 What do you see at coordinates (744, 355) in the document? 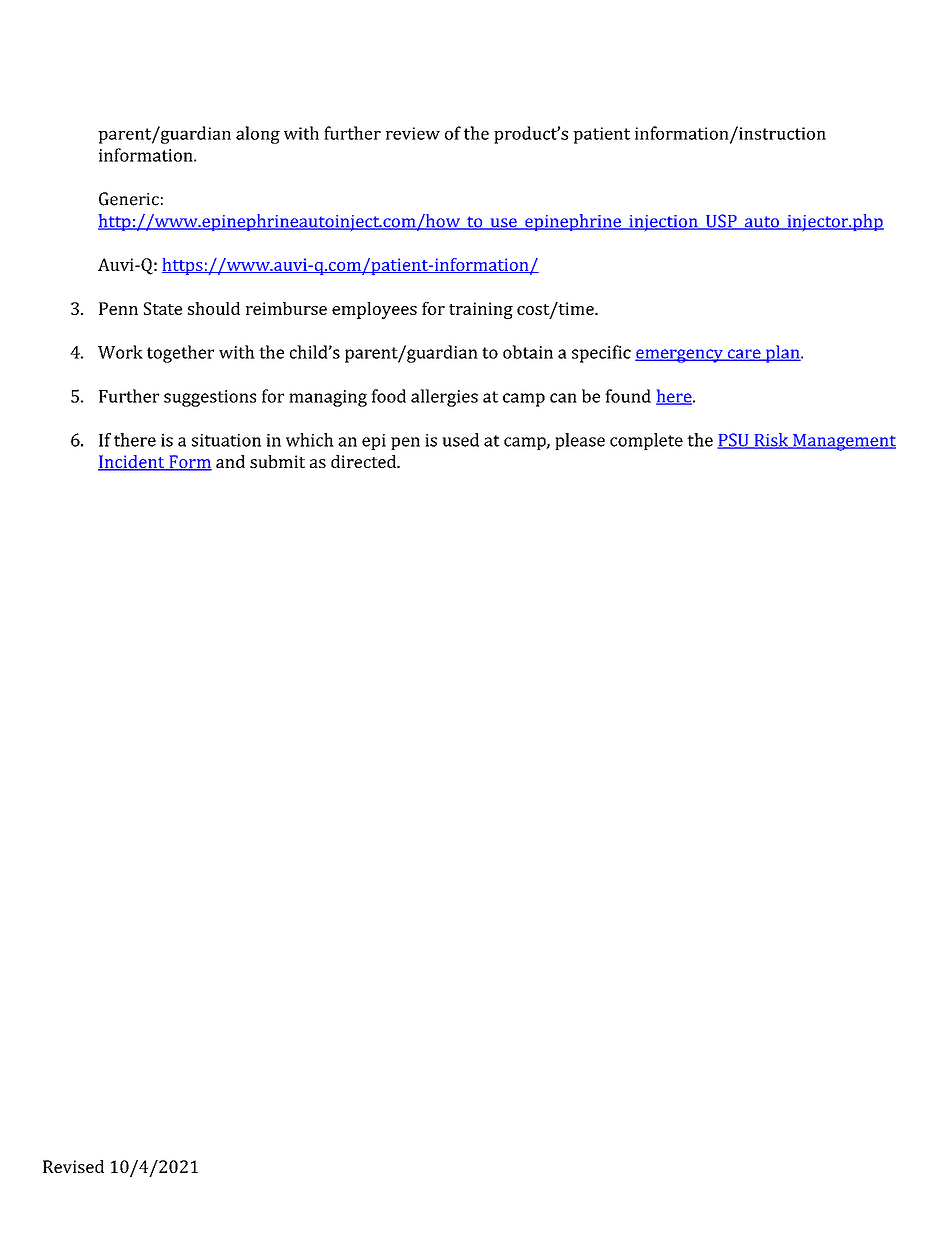
I see `care` at bounding box center [744, 355].
